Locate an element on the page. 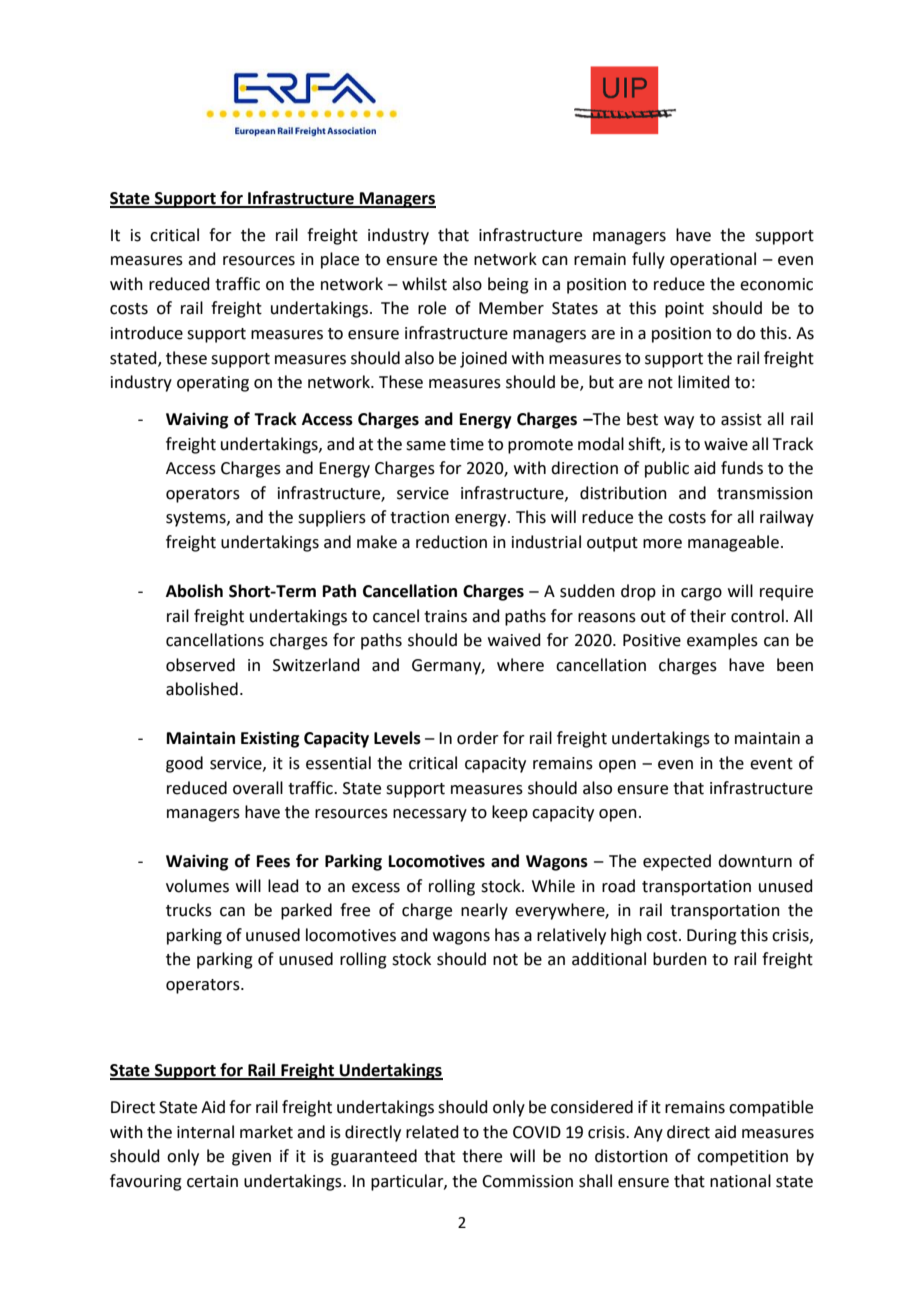  there is located at coordinates (482, 1156).
